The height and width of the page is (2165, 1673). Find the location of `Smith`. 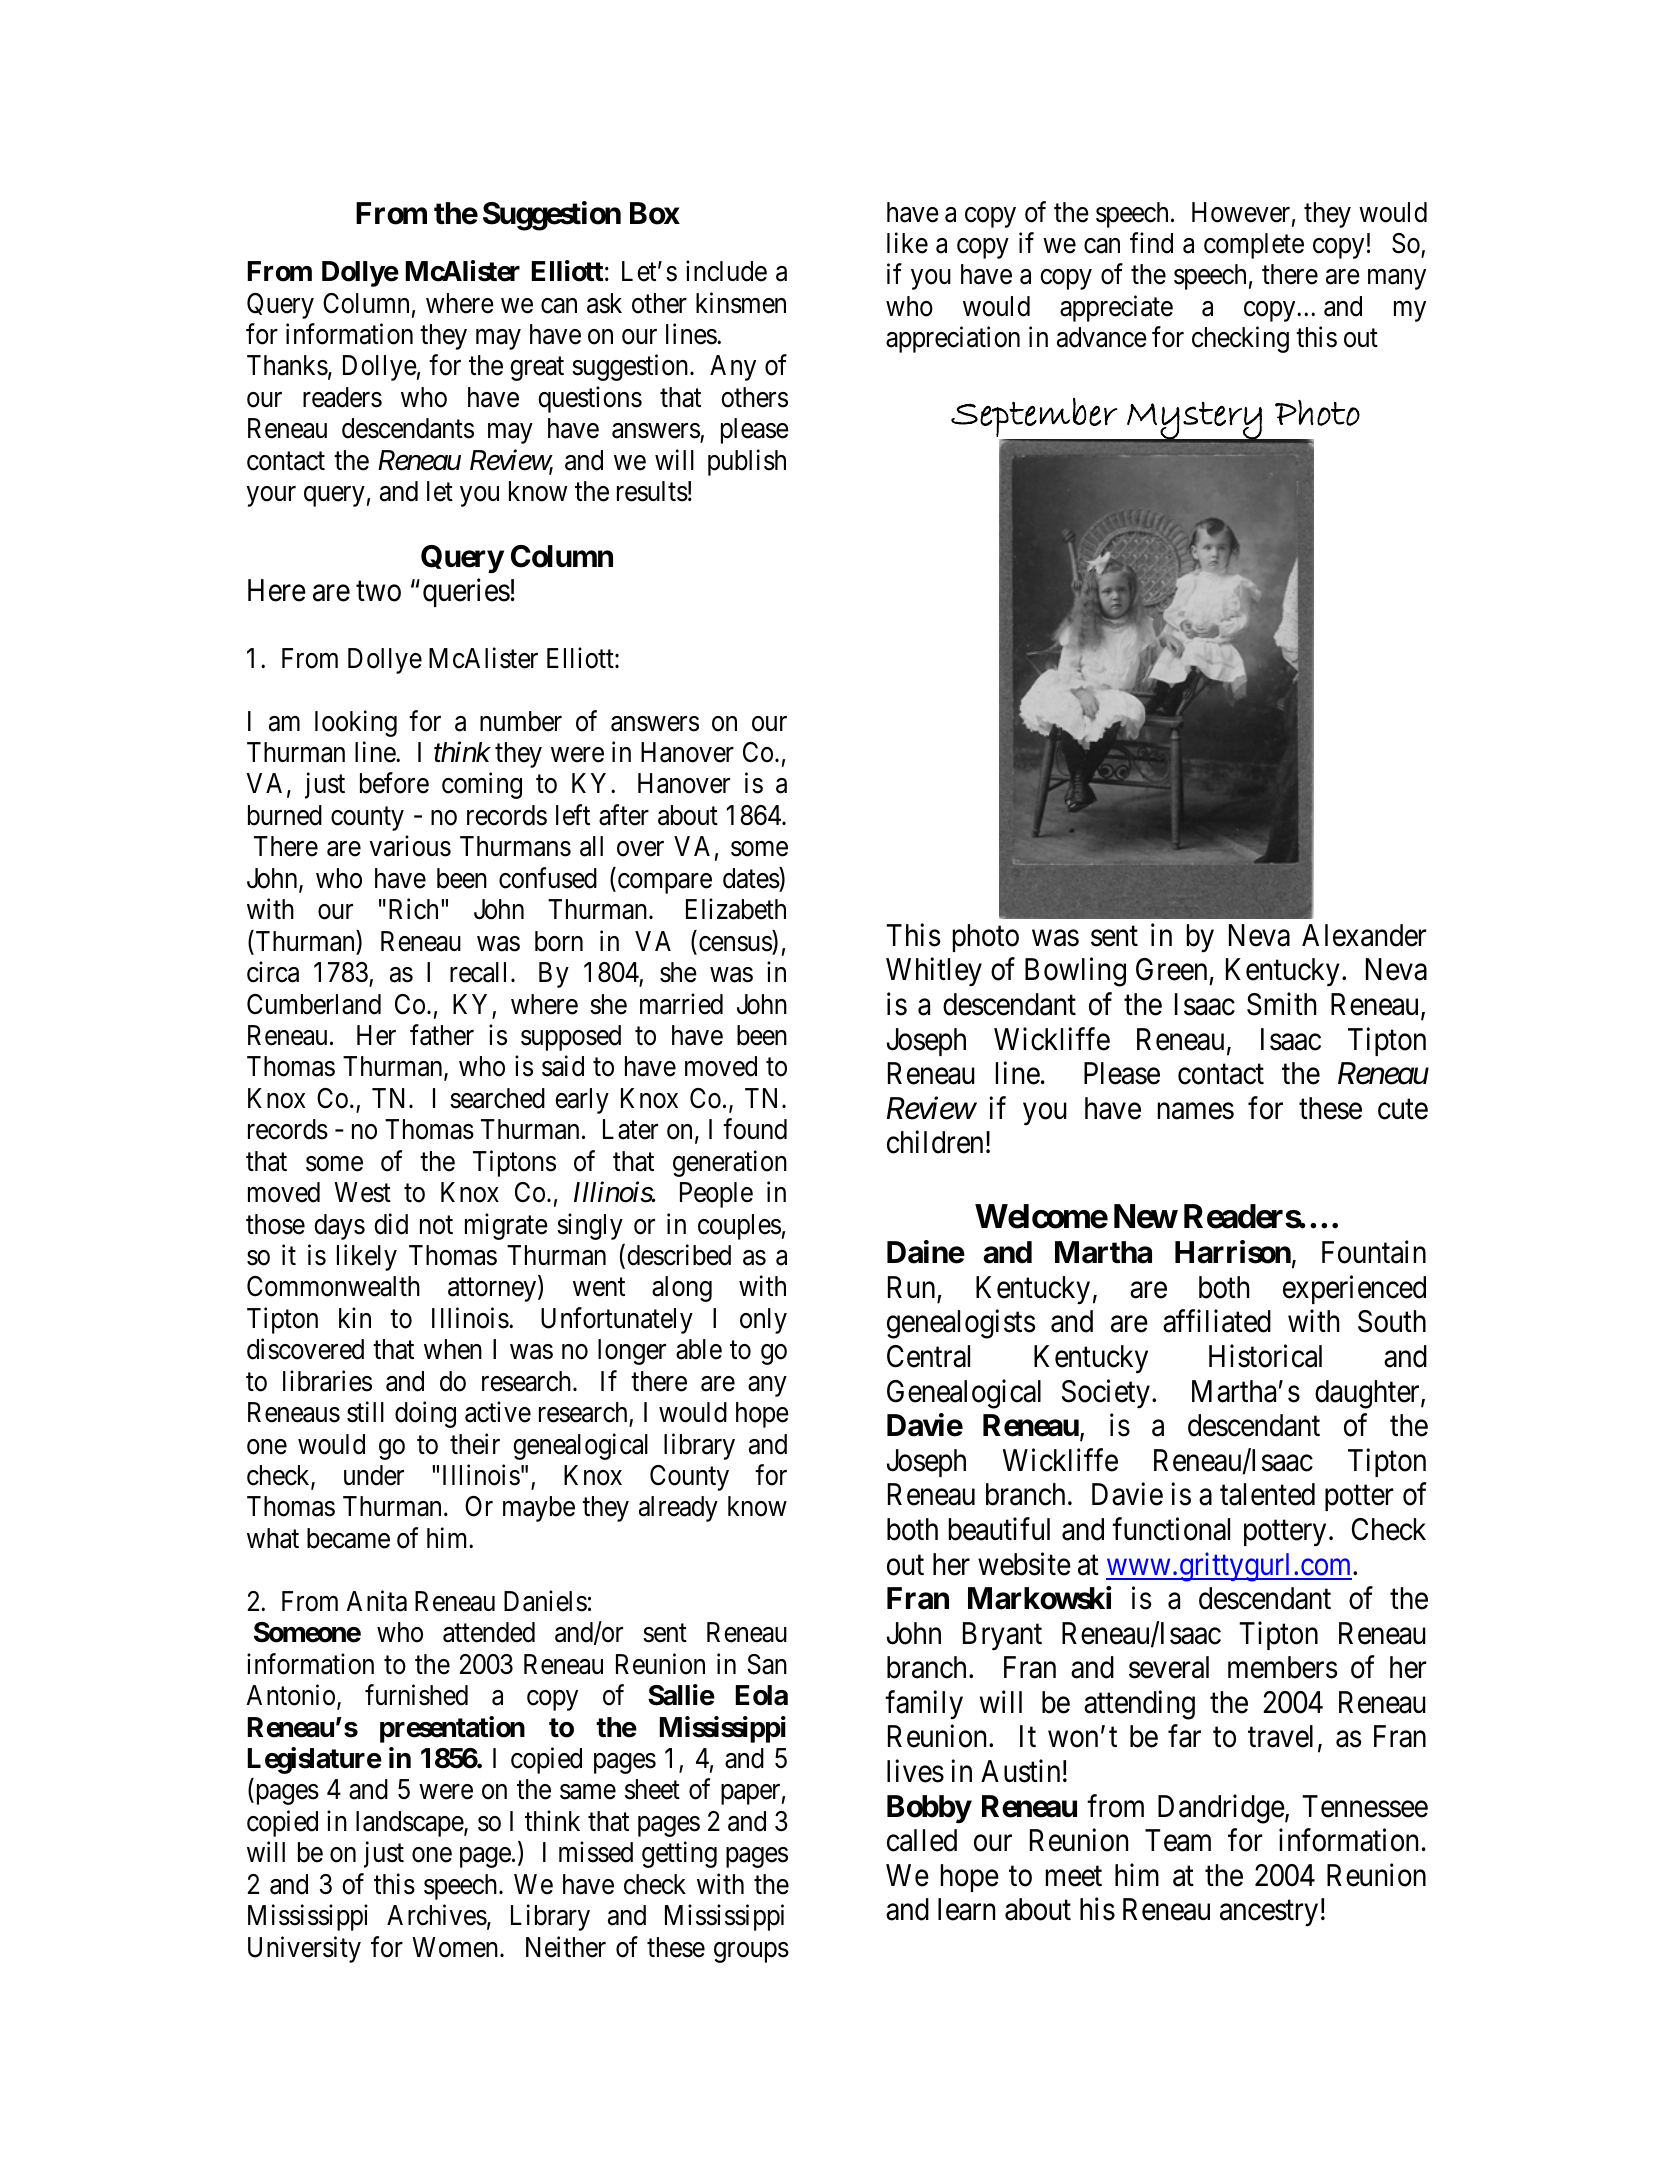

Smith is located at coordinates (1282, 1004).
